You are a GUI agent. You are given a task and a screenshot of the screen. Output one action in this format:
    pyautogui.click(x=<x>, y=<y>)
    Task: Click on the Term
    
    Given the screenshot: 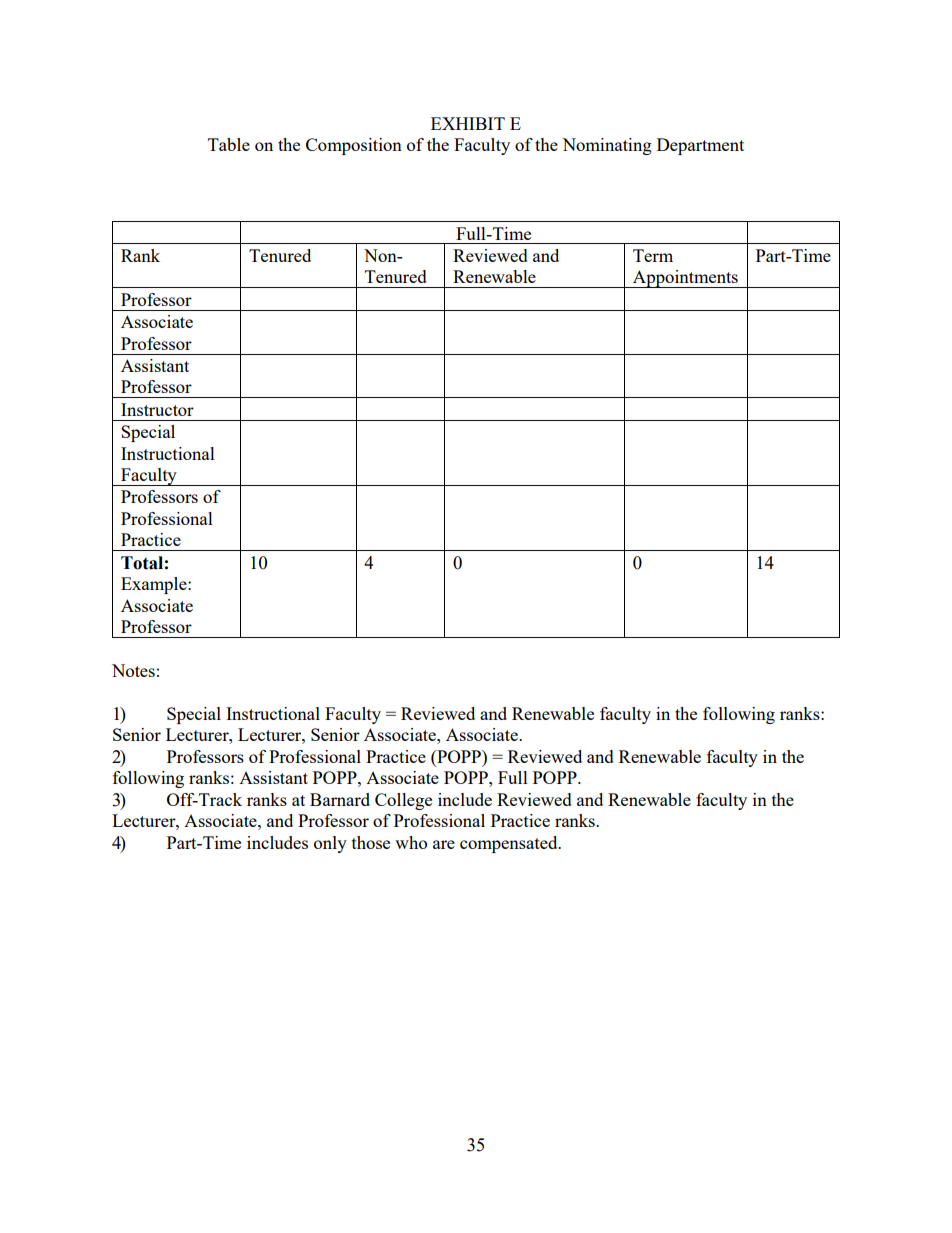 What is the action you would take?
    pyautogui.click(x=653, y=255)
